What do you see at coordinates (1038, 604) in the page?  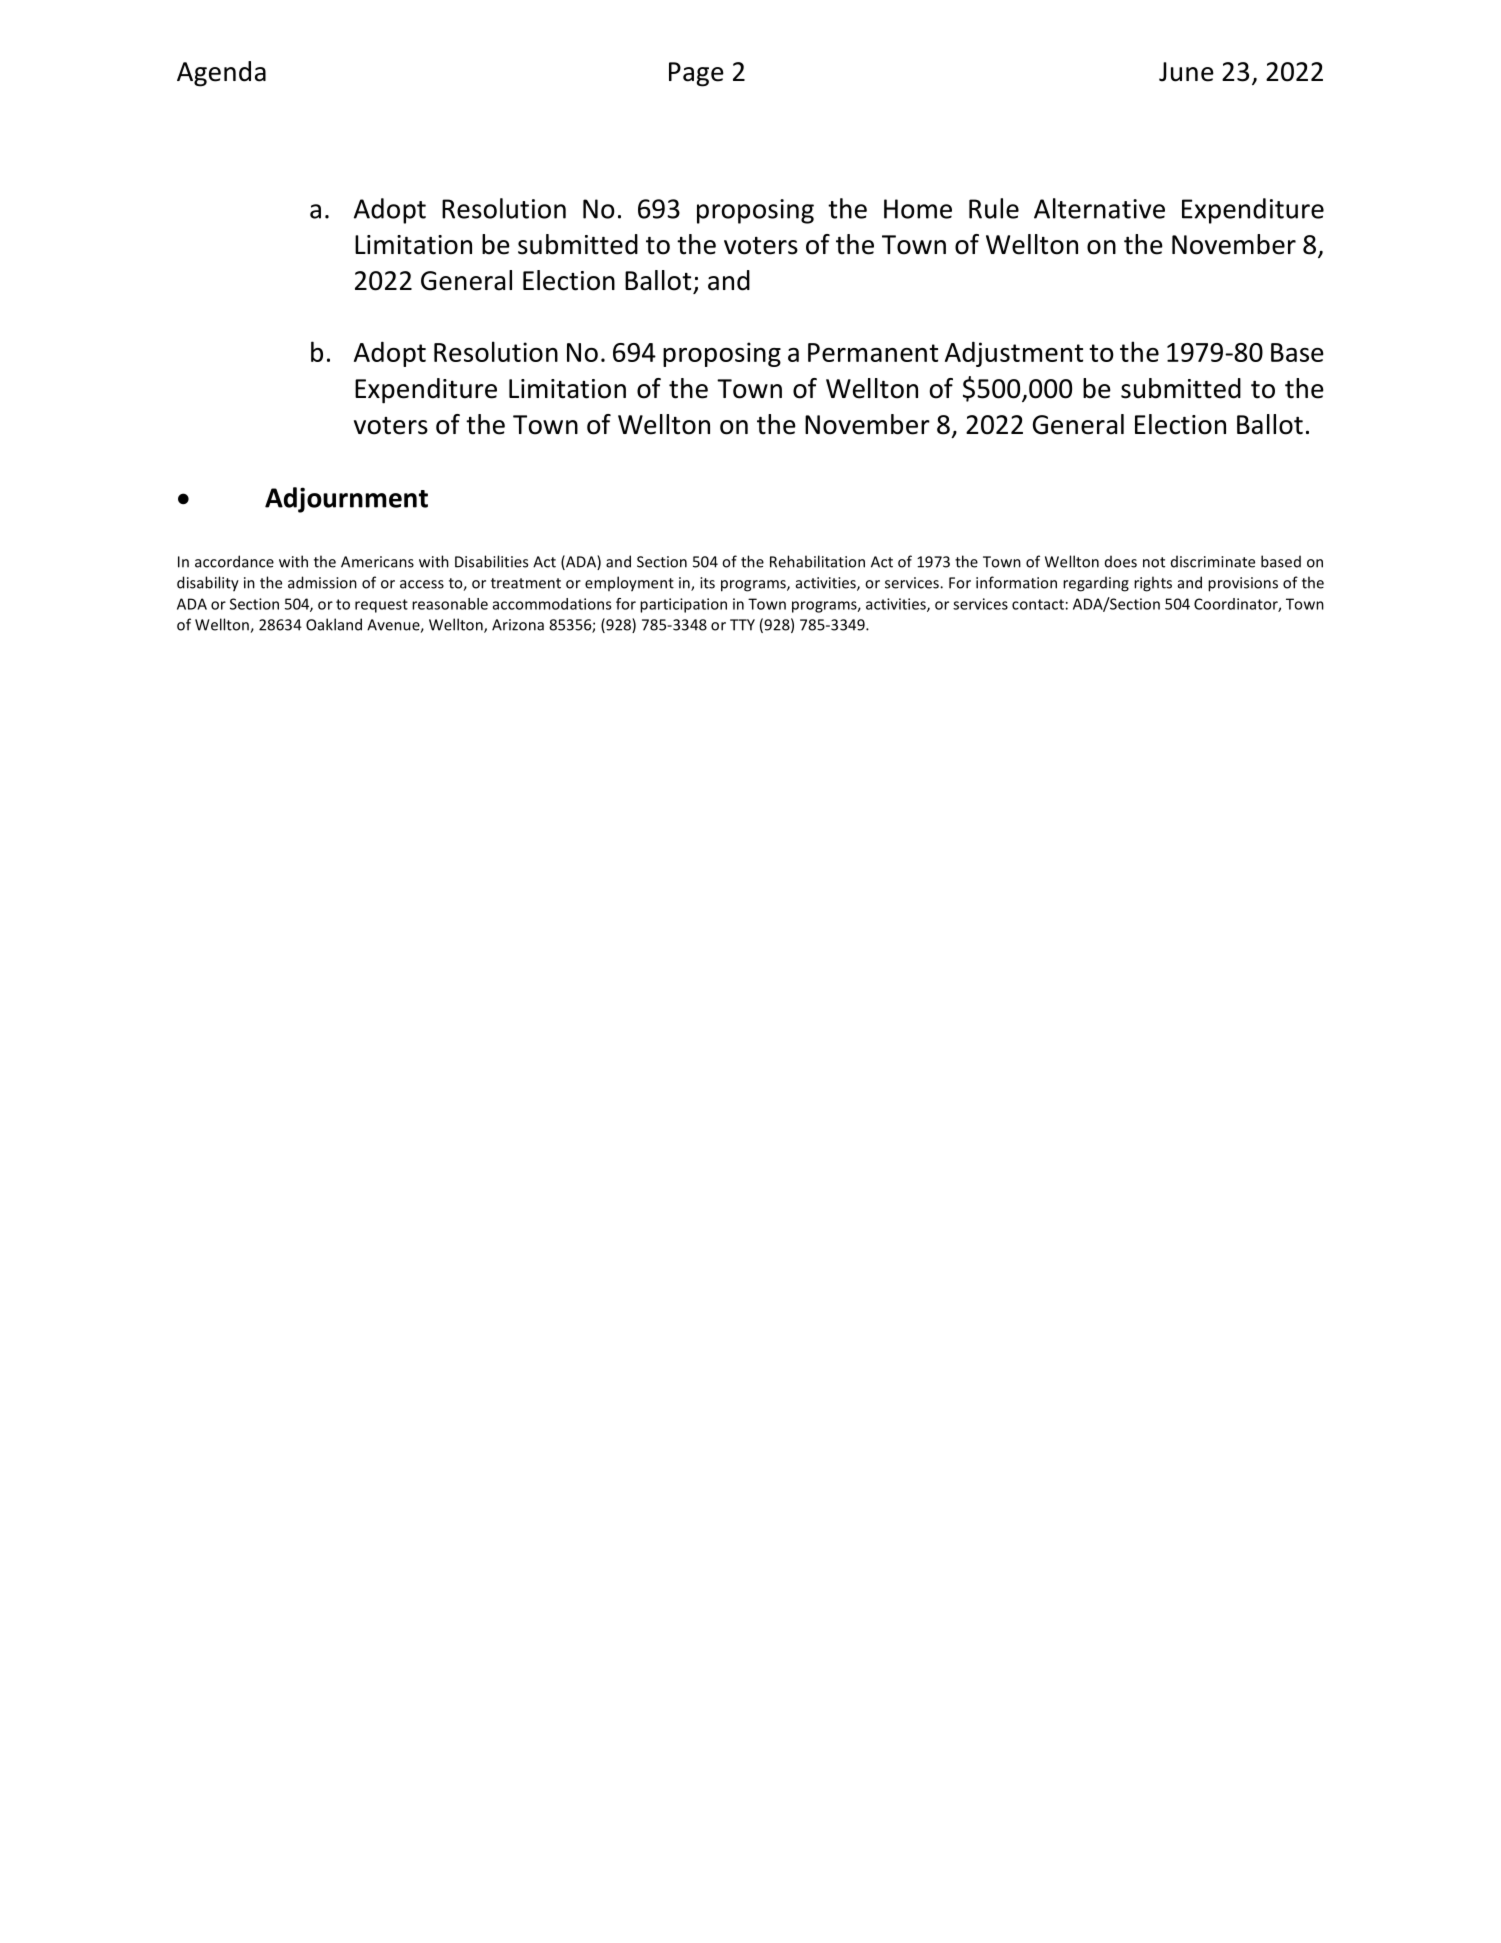 I see `contact` at bounding box center [1038, 604].
